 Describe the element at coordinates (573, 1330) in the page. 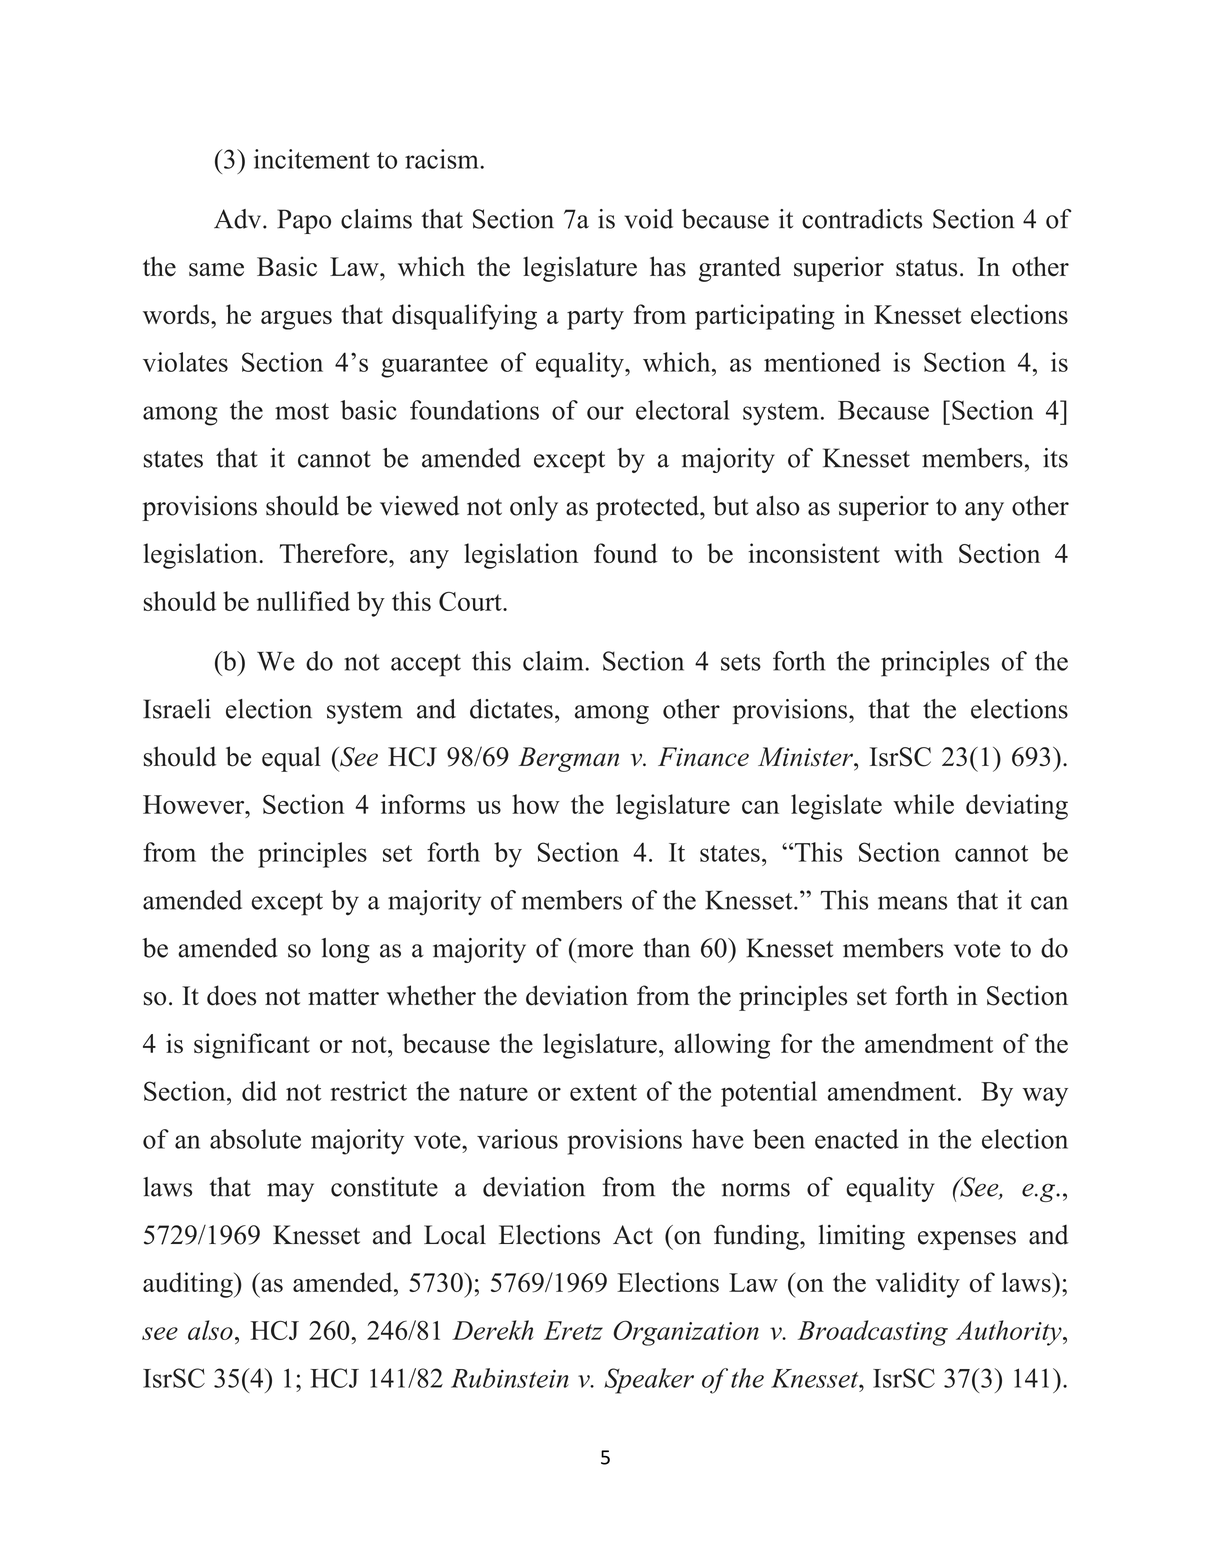

I see `Eretz` at that location.
